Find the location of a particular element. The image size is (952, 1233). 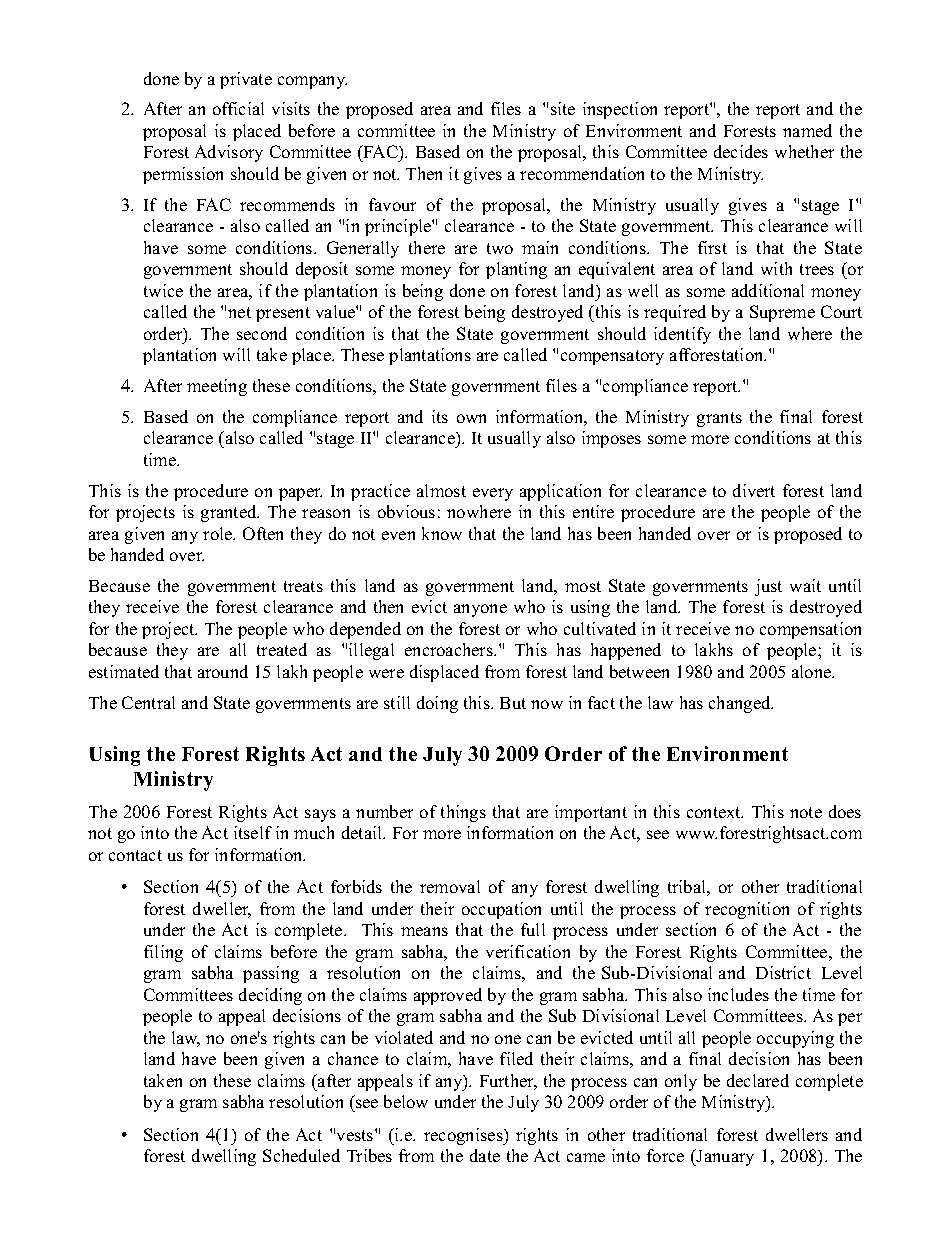

Scheduled is located at coordinates (301, 1155).
